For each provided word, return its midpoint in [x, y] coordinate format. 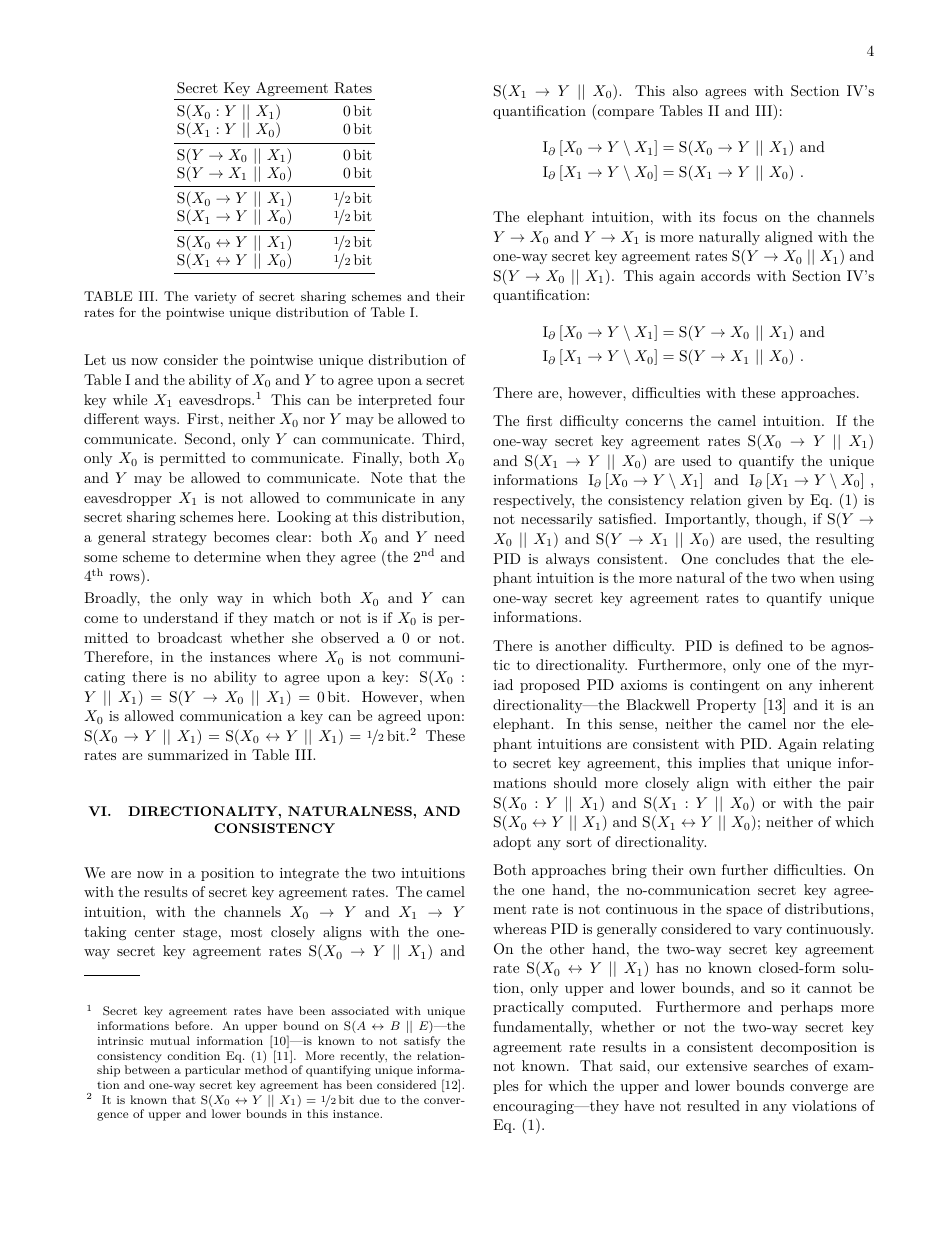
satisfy [422, 1042]
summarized [188, 754]
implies [722, 764]
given [764, 501]
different [111, 418]
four [451, 399]
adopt [512, 843]
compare [624, 114]
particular [212, 1071]
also [685, 90]
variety [215, 298]
